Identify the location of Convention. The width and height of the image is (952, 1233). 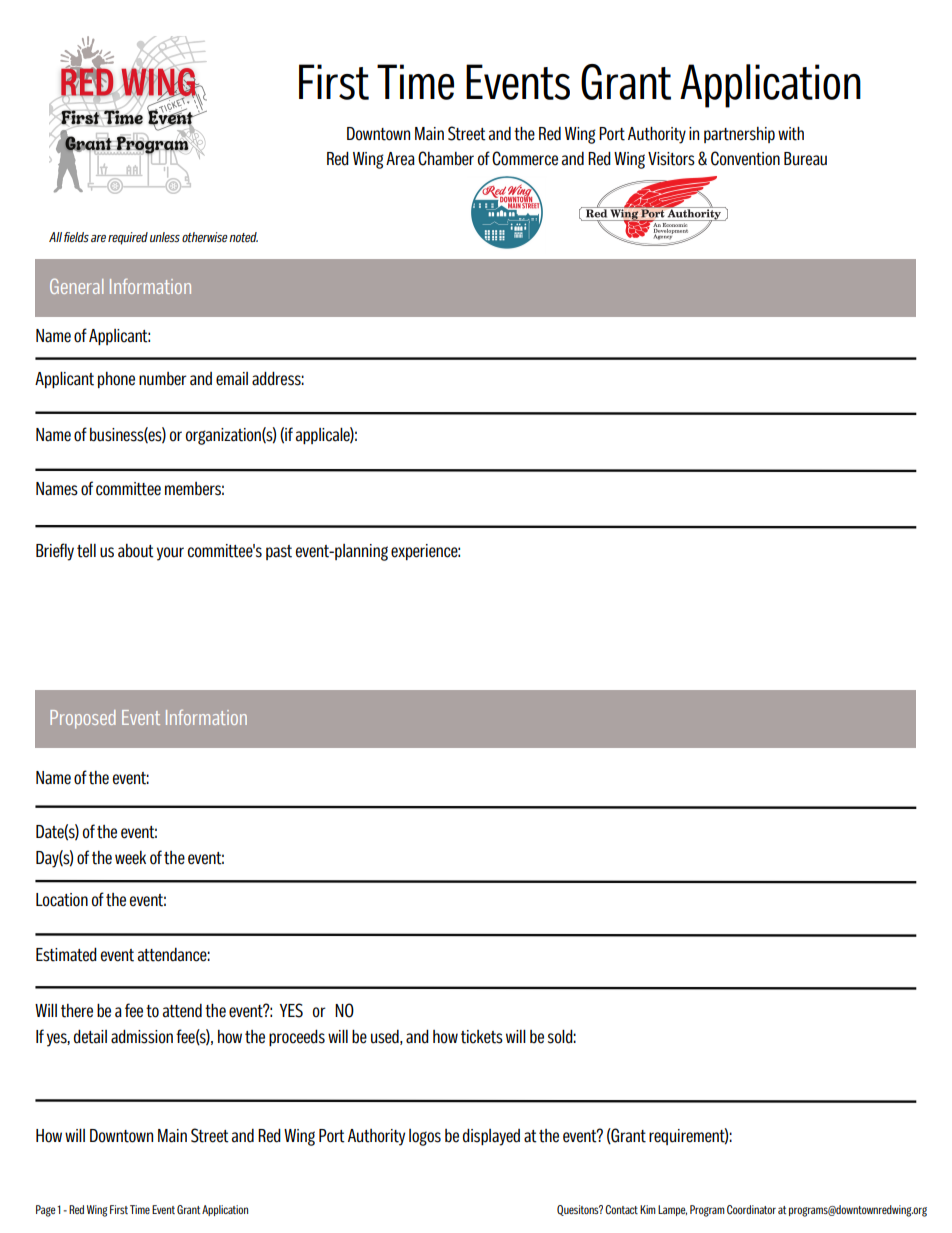
(745, 158).
